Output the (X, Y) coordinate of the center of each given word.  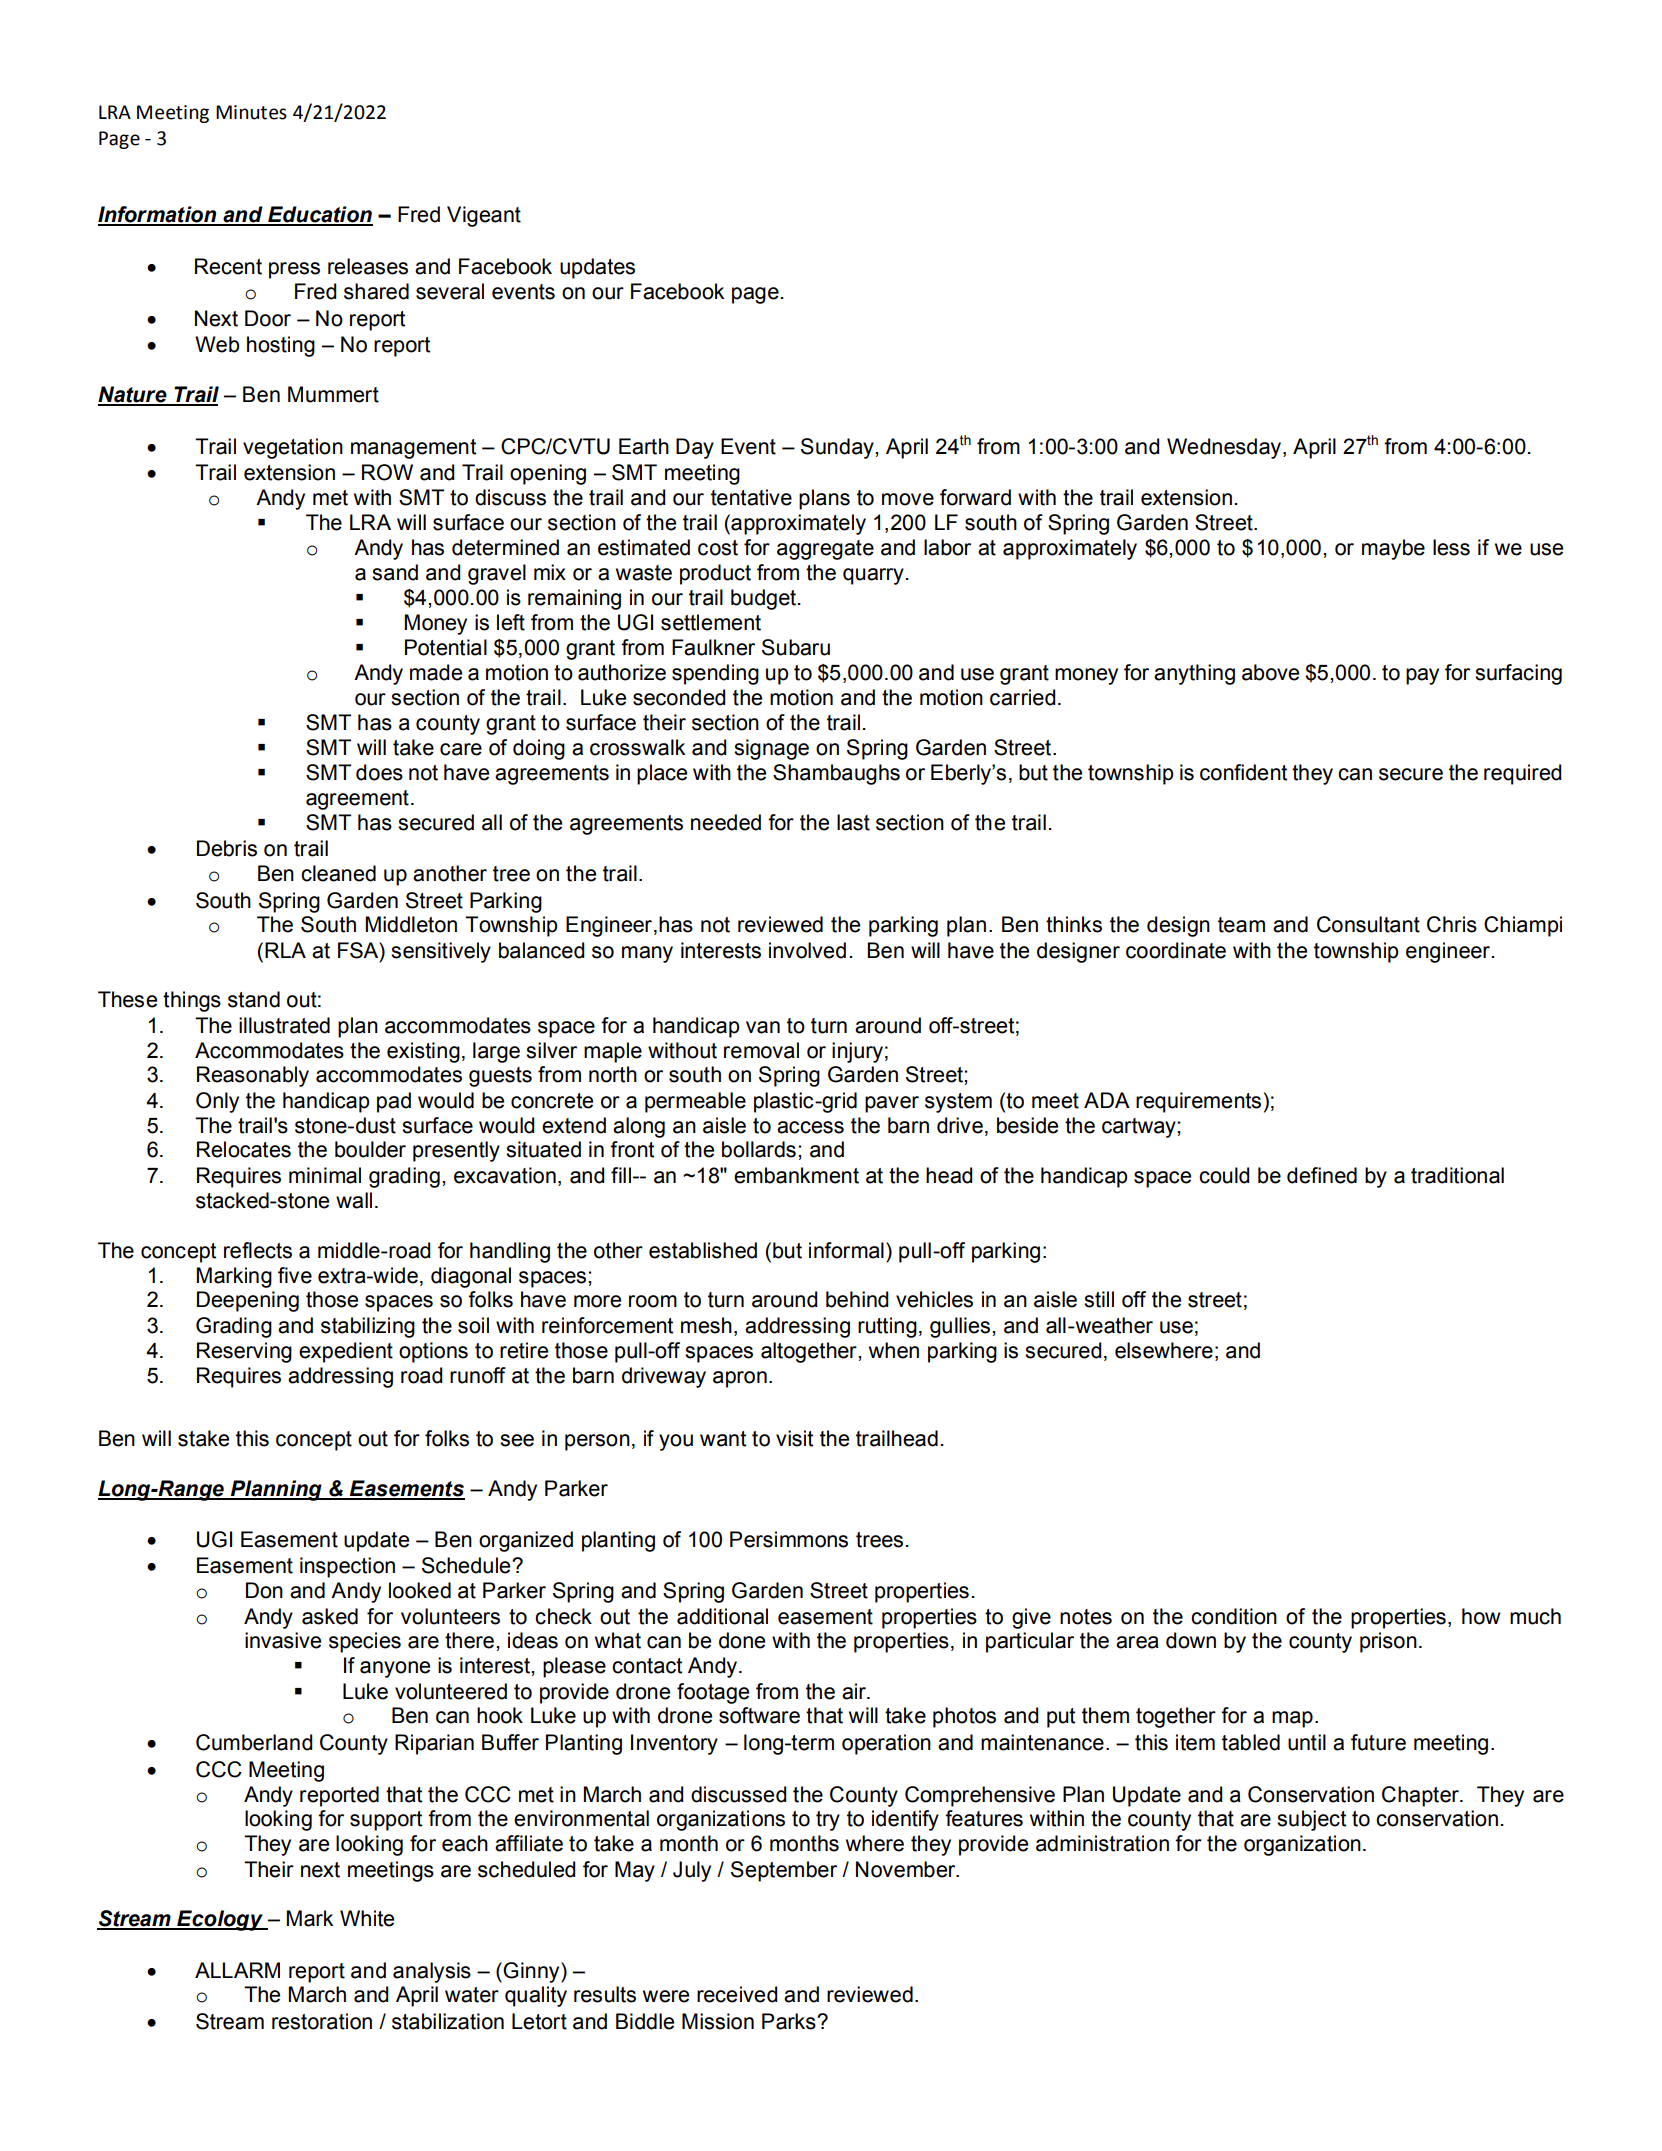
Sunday (838, 448)
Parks (790, 2021)
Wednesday (1225, 448)
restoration (322, 2021)
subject (1311, 1820)
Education (319, 215)
